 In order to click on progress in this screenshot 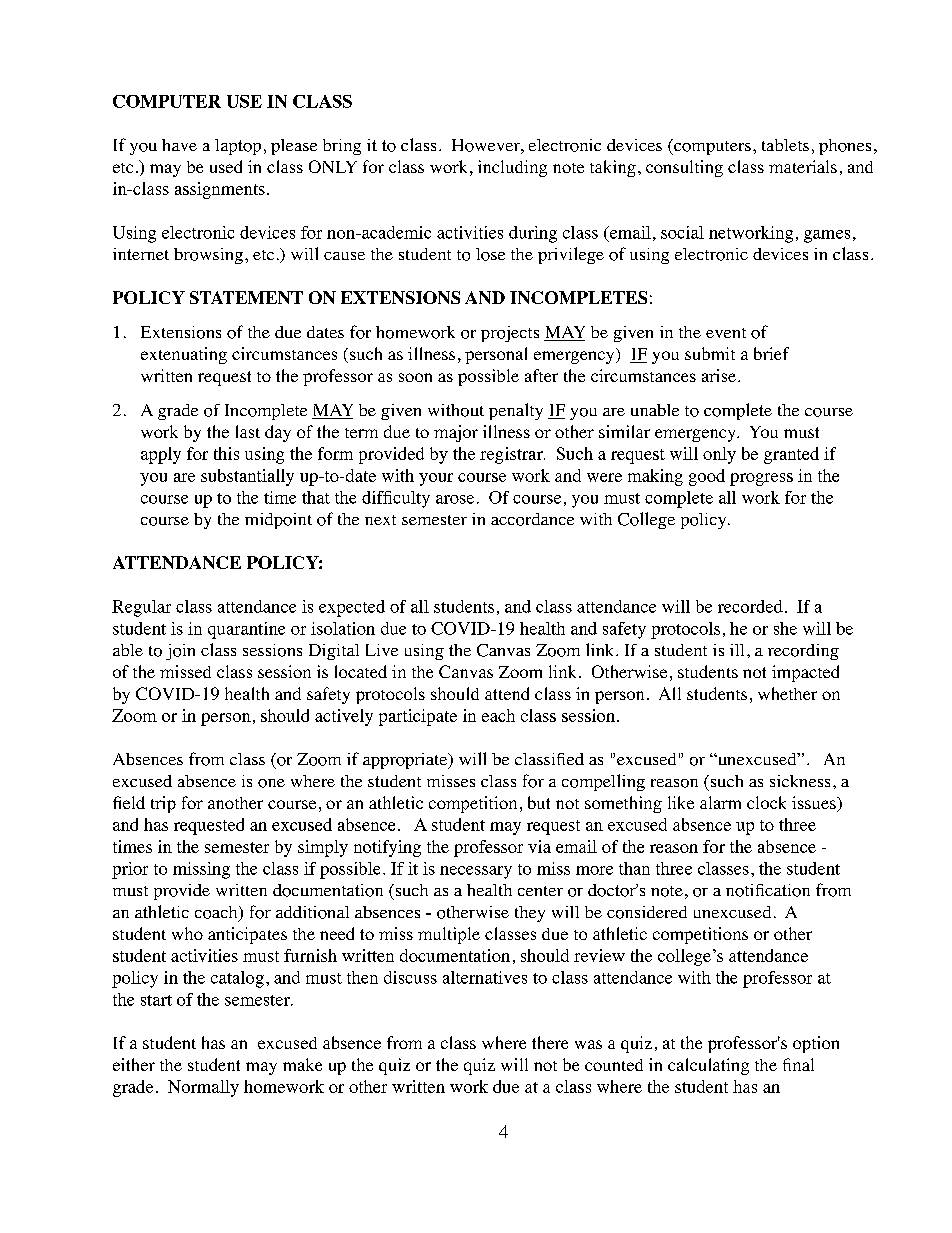, I will do `click(761, 479)`.
